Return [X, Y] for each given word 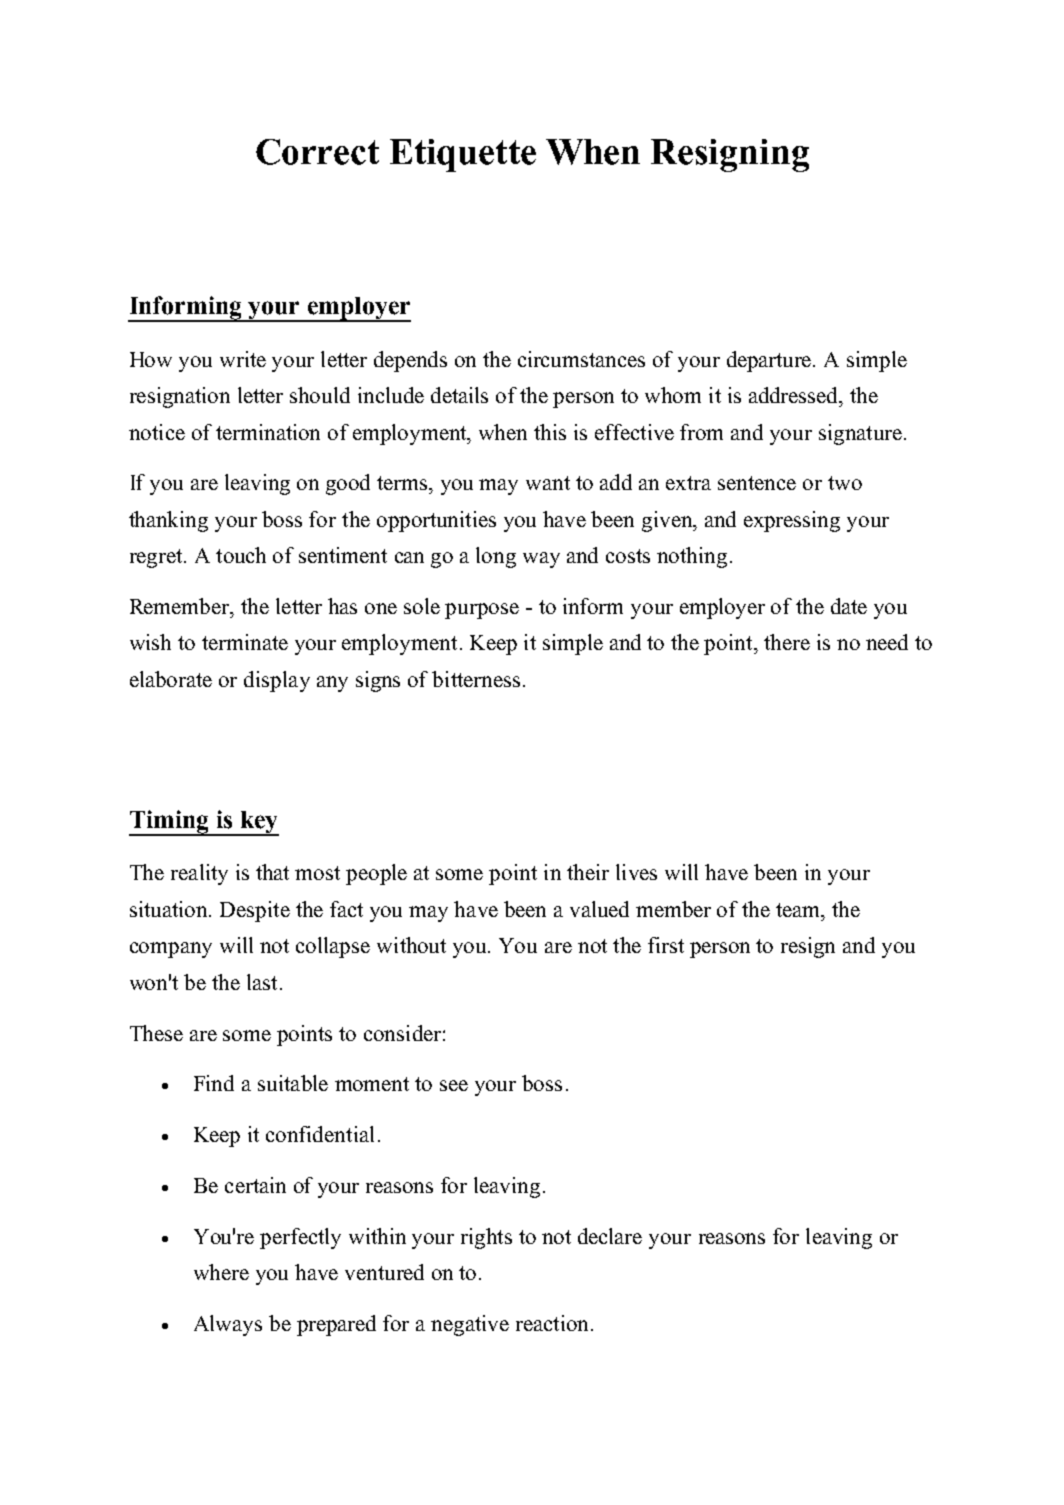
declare [610, 1236]
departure [770, 361]
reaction [552, 1323]
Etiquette [463, 155]
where [221, 1272]
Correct [317, 152]
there [787, 642]
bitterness [476, 679]
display [277, 681]
